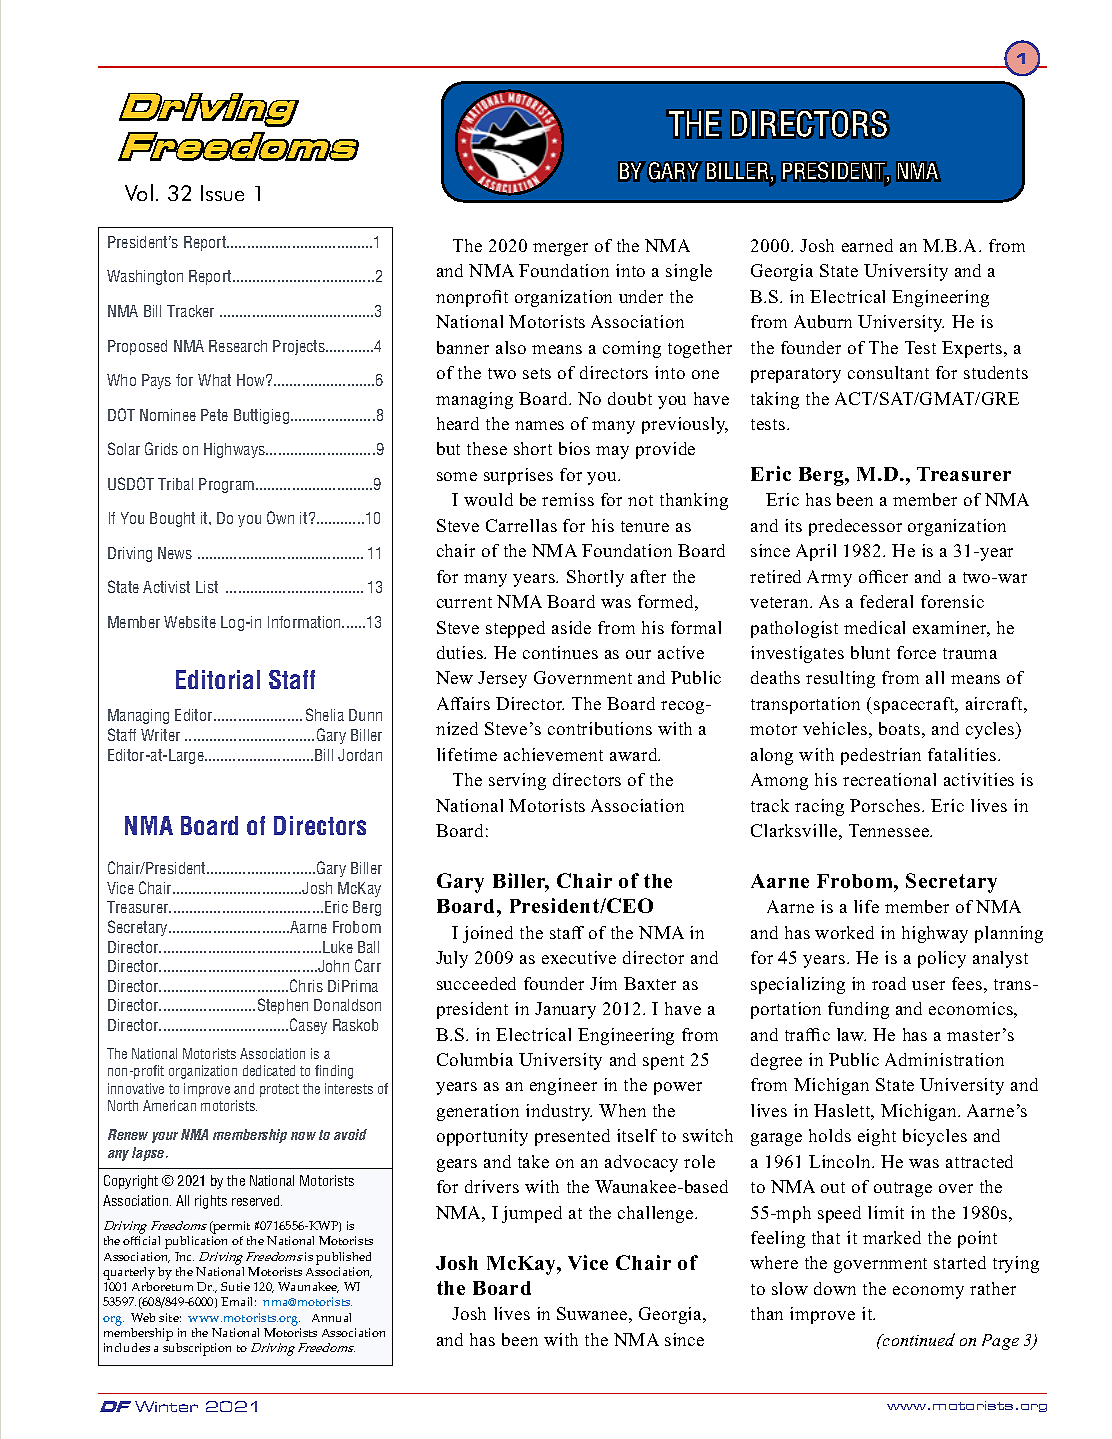 This screenshot has width=1112, height=1439. I want to click on Ball, so click(368, 947).
